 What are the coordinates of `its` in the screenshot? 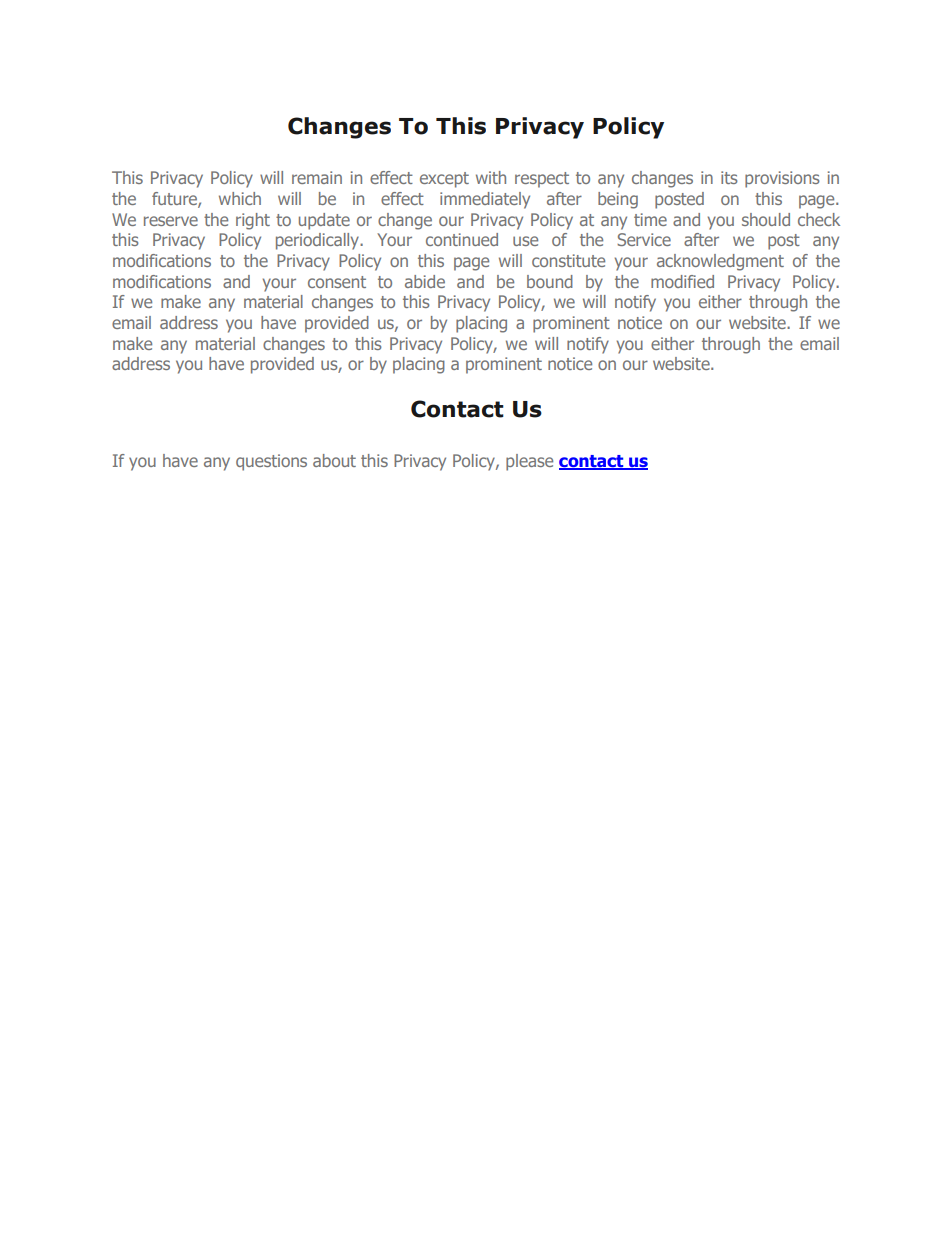 It's located at (729, 177).
